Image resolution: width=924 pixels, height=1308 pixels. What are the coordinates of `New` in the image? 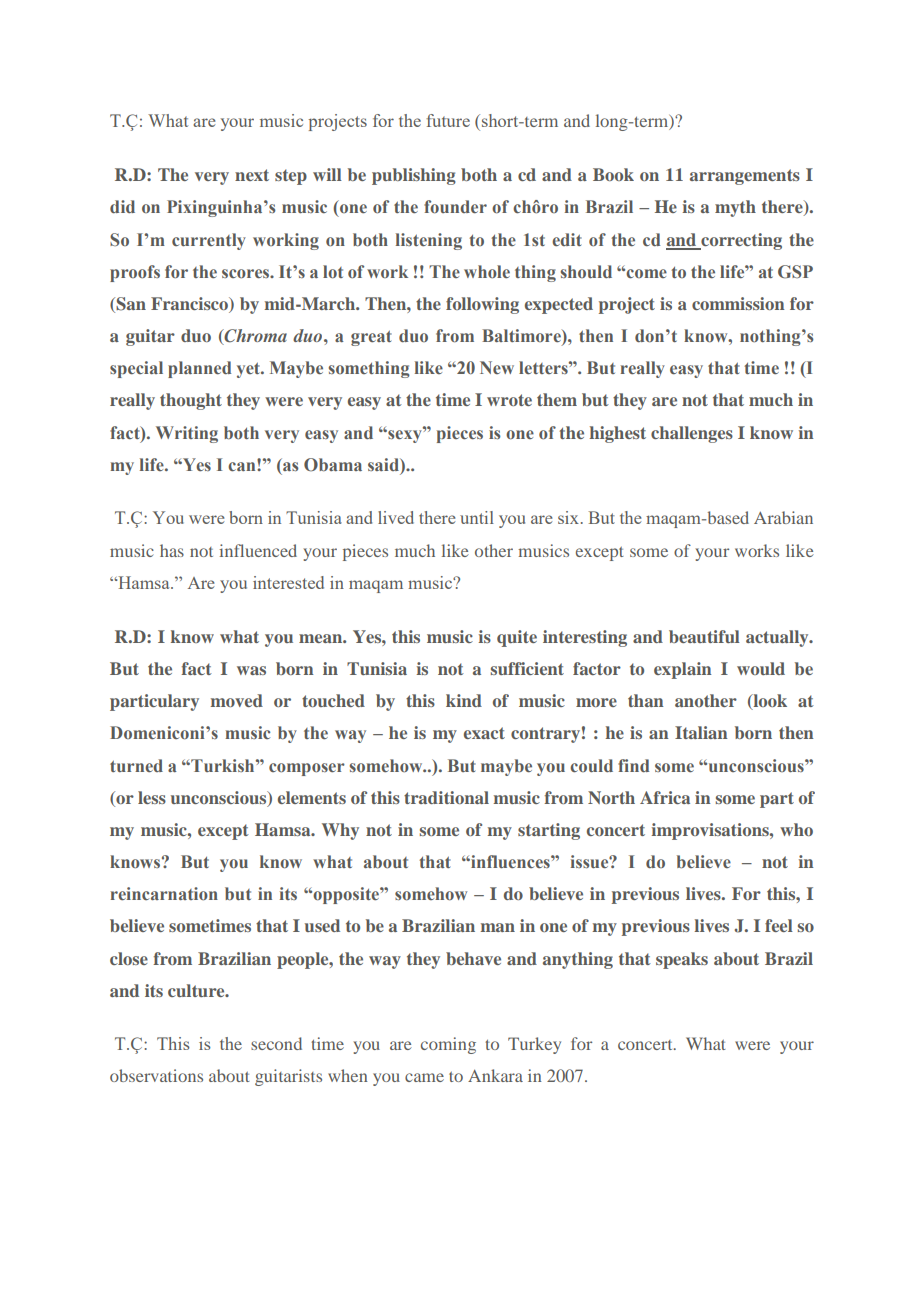 It's located at (497, 367).
